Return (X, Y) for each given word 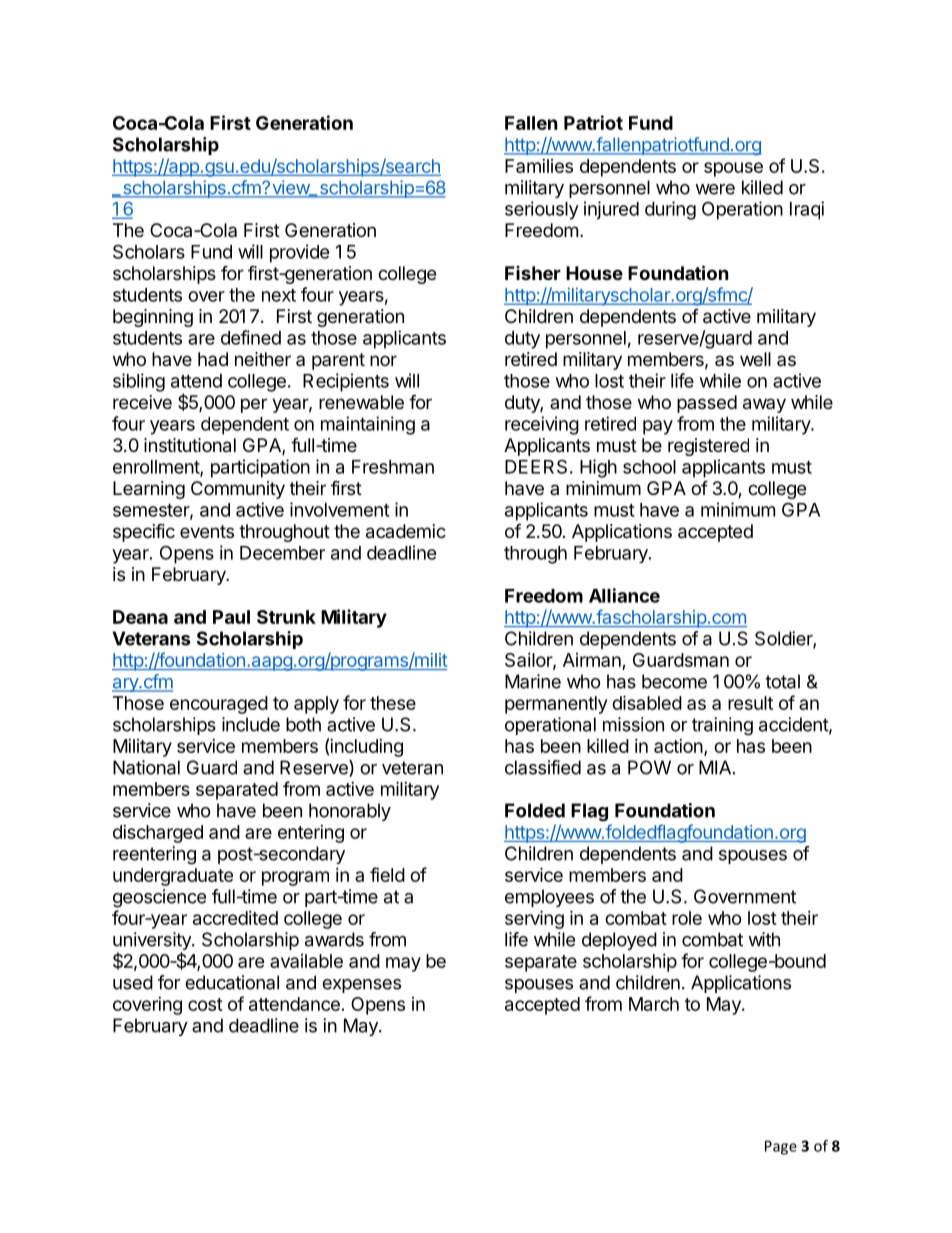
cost (205, 1004)
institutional (190, 445)
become (674, 681)
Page (781, 1147)
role (687, 918)
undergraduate (173, 877)
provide (300, 253)
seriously (542, 210)
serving (534, 919)
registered (708, 447)
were (715, 189)
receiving (542, 425)
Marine (533, 681)
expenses (361, 986)
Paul (231, 617)
